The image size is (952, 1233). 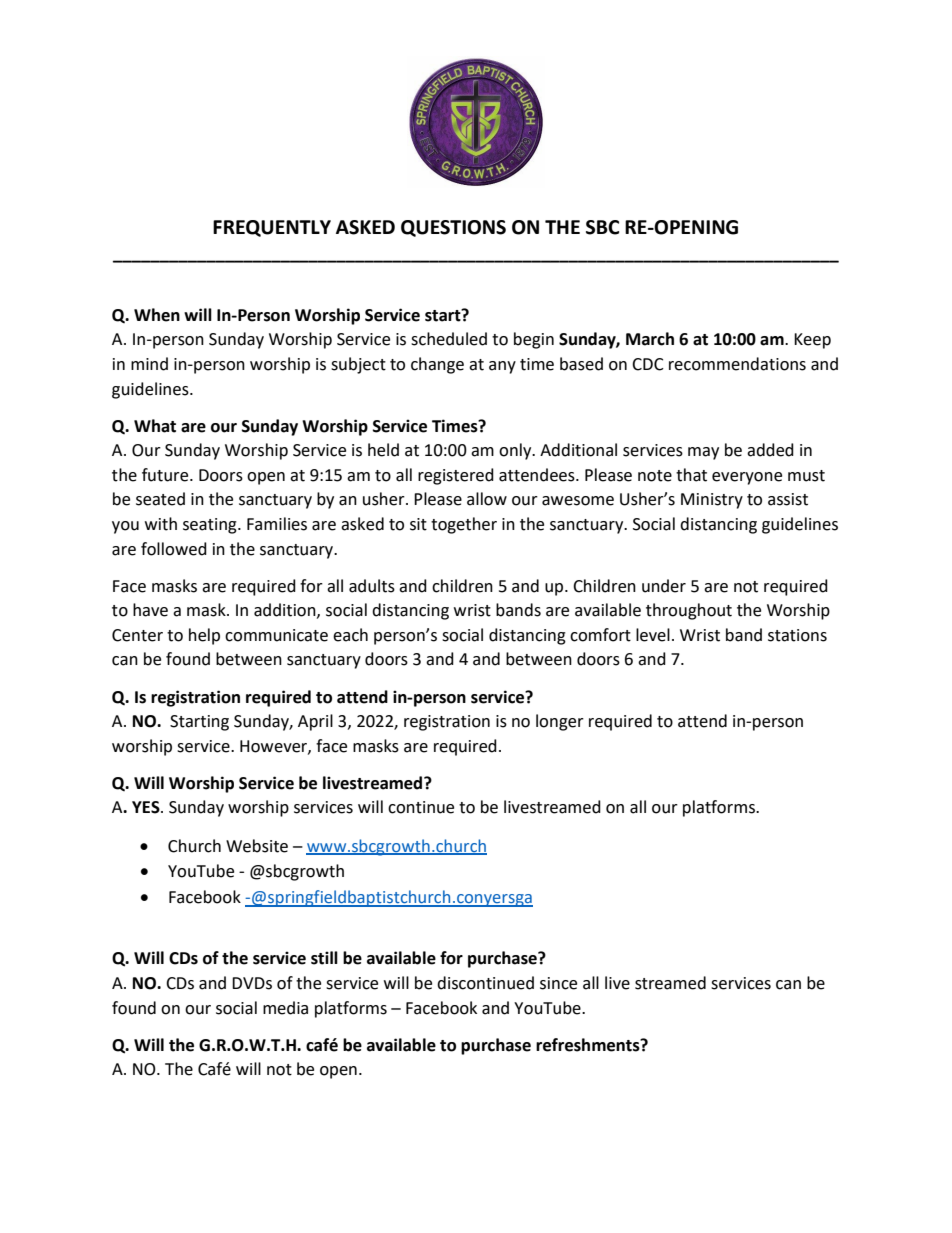 What do you see at coordinates (558, 983) in the screenshot?
I see `since` at bounding box center [558, 983].
